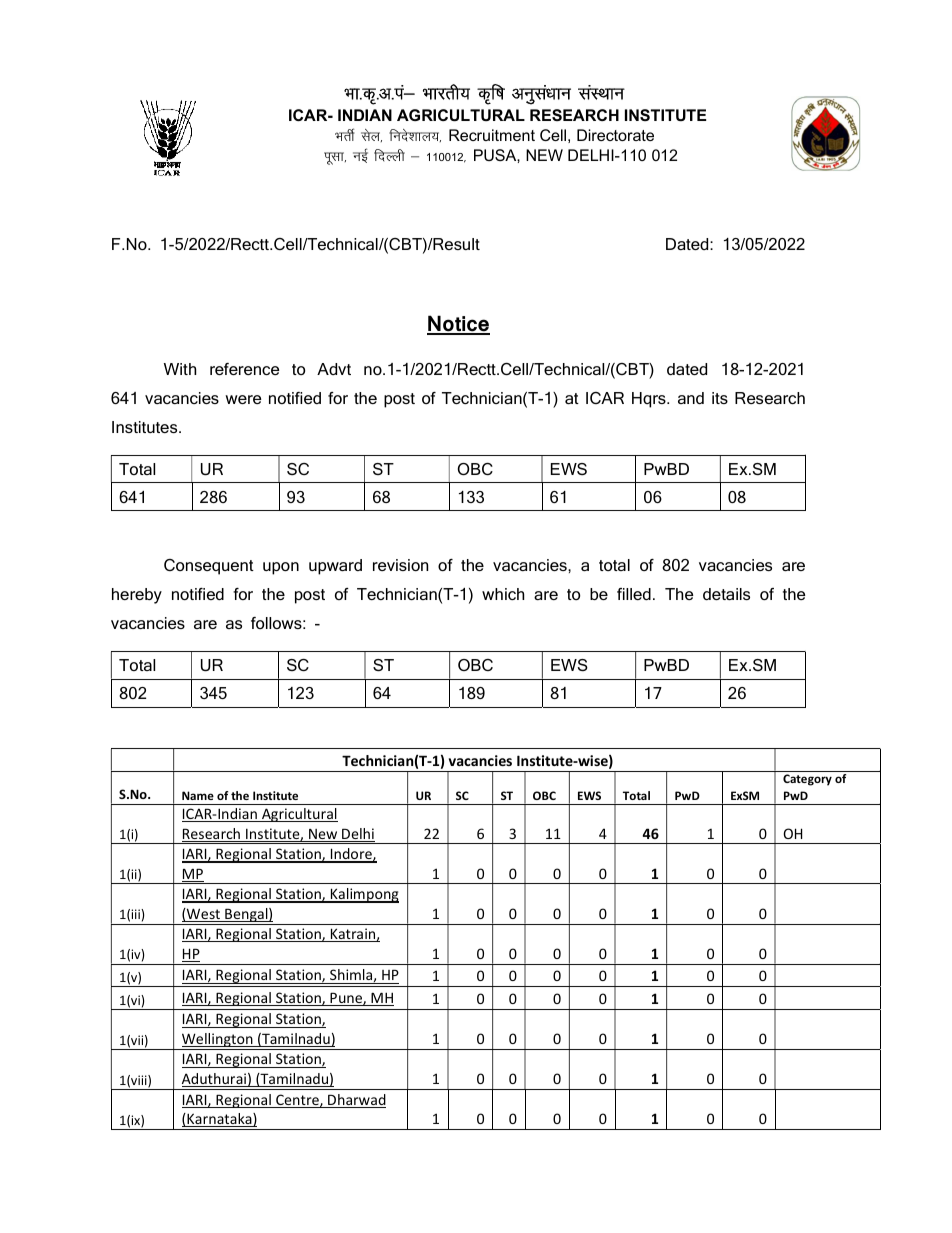 This screenshot has width=952, height=1233. I want to click on Directorate, so click(615, 135).
